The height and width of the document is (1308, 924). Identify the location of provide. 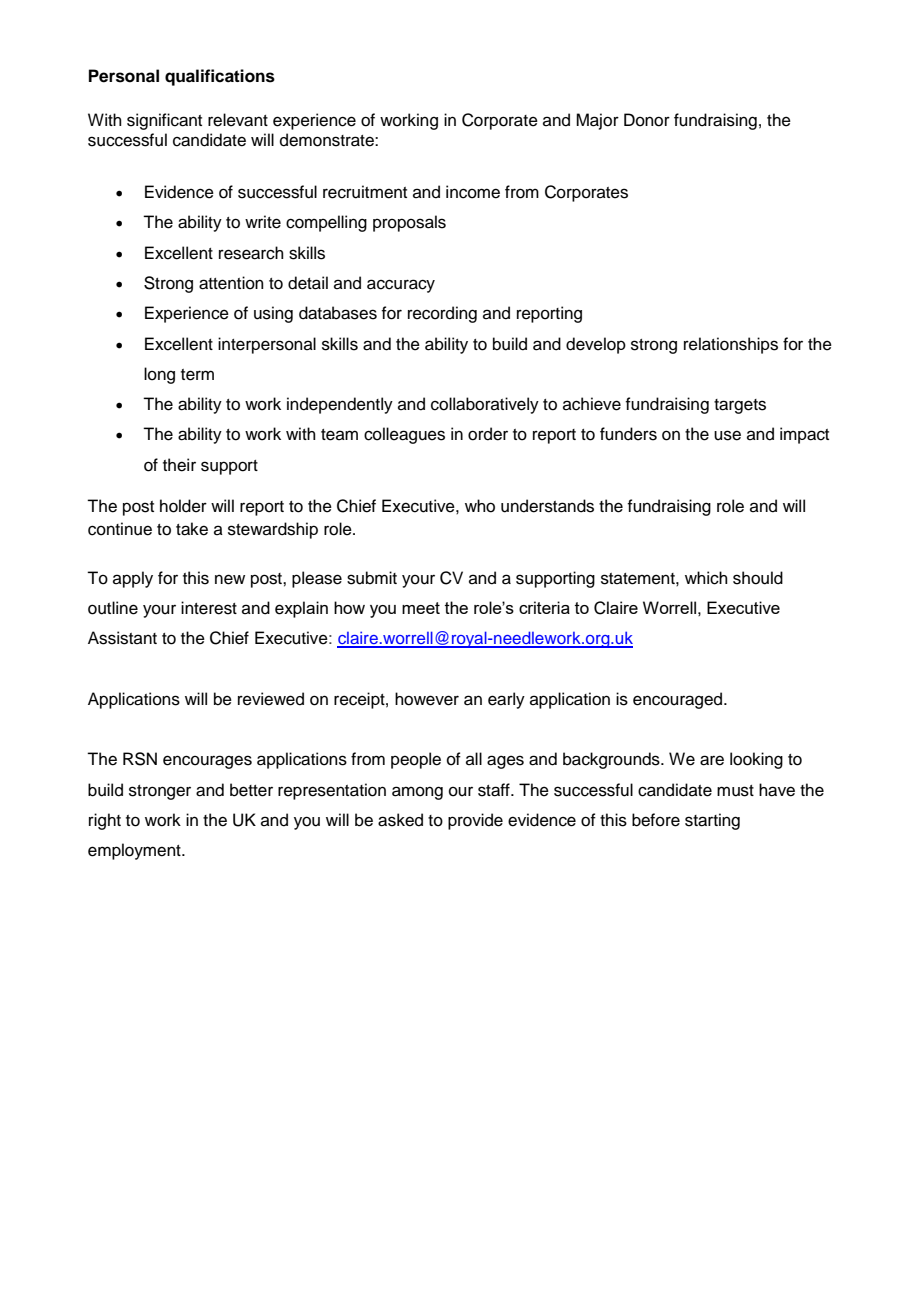
(475, 821).
